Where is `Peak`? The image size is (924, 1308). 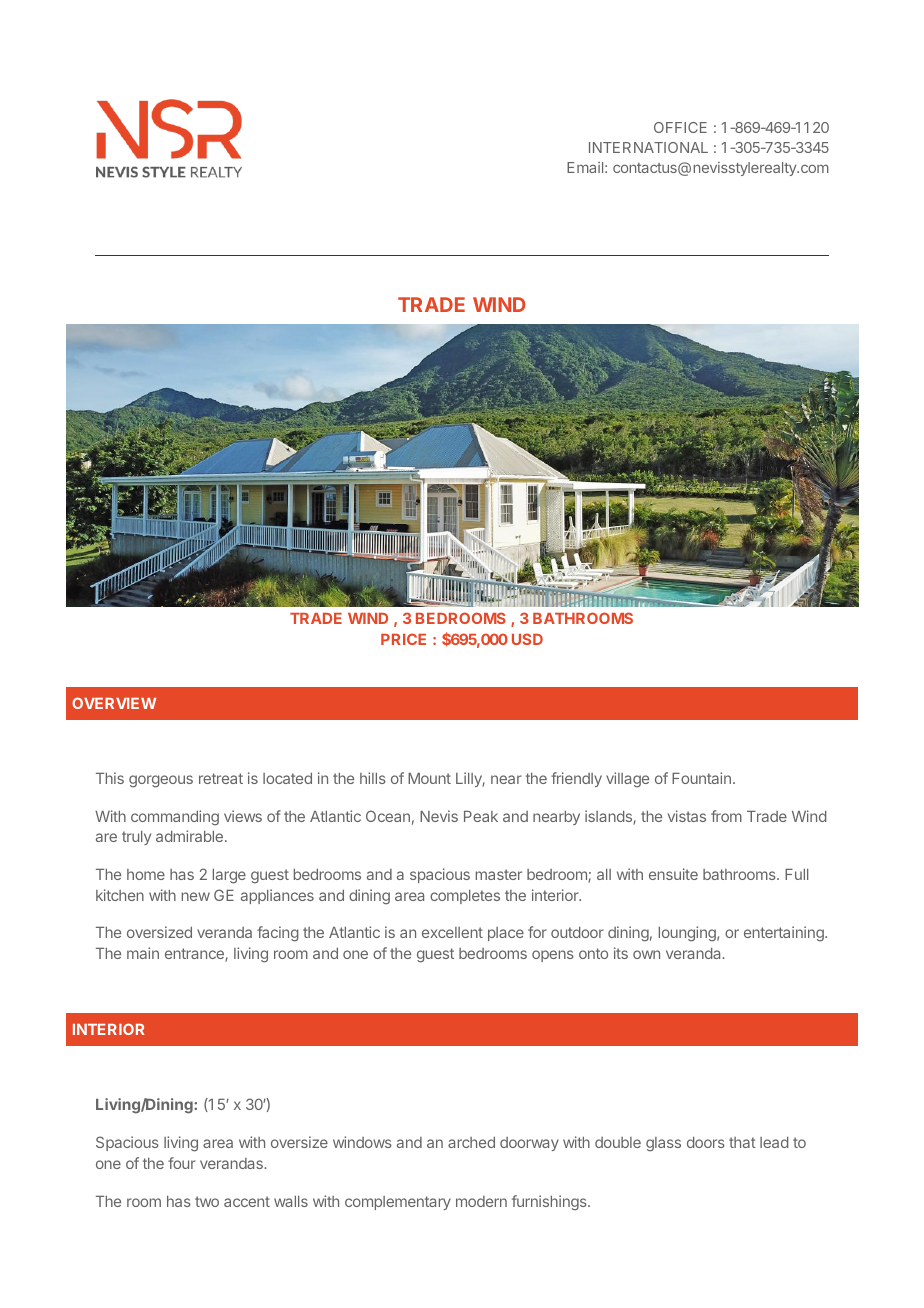
Peak is located at coordinates (481, 816).
